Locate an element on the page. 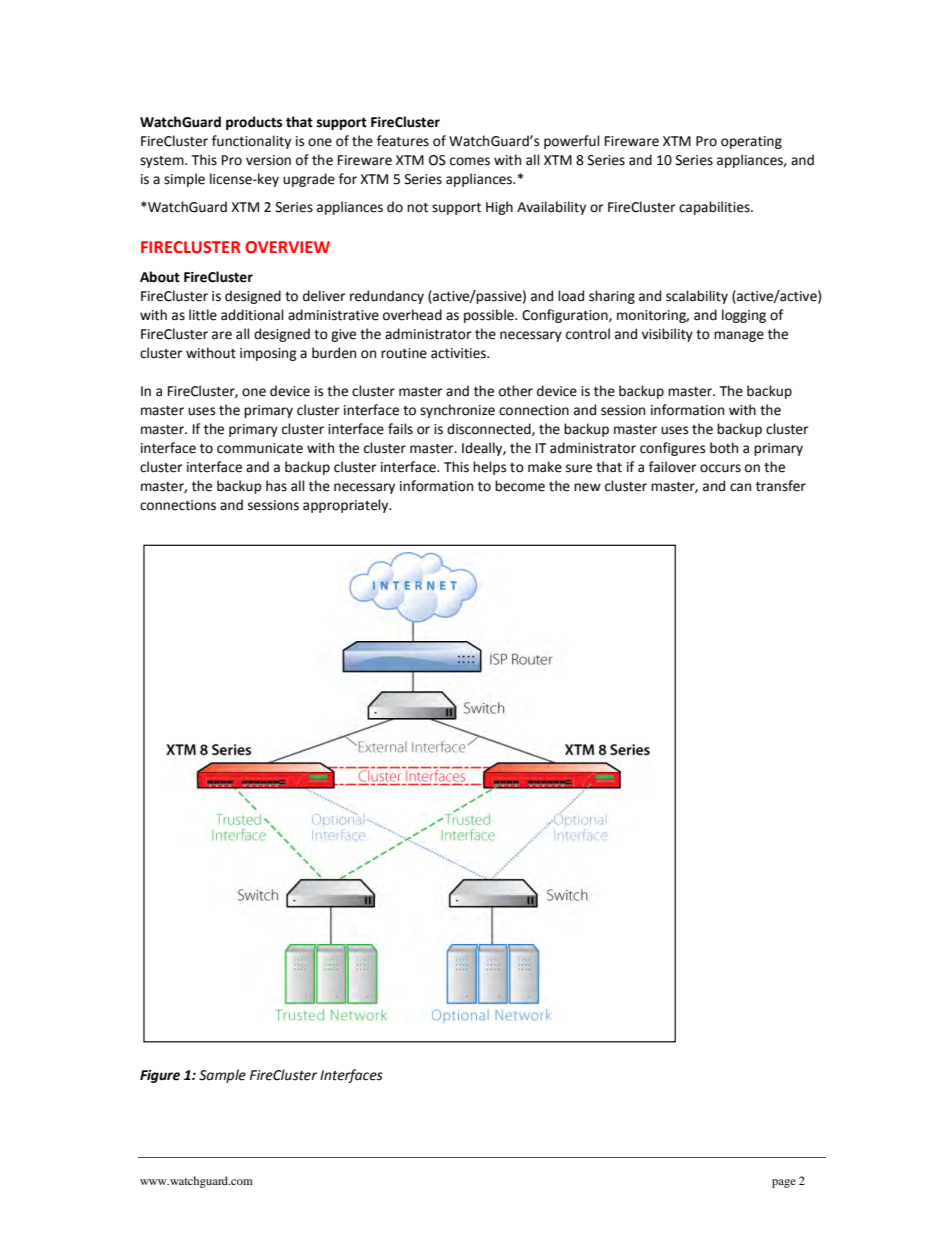  comes is located at coordinates (470, 161).
